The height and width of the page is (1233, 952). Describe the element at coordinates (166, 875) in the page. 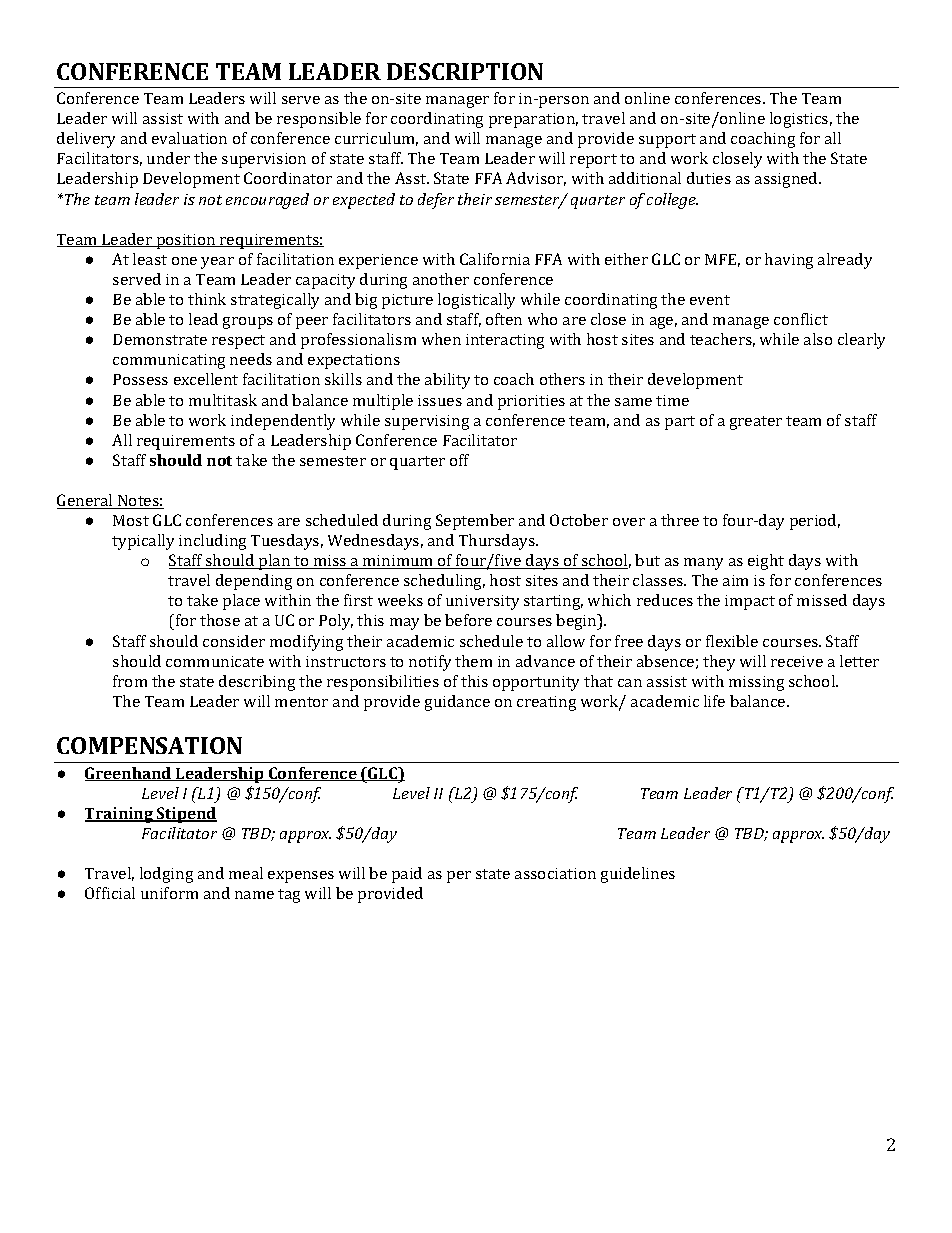

I see `lodging` at that location.
